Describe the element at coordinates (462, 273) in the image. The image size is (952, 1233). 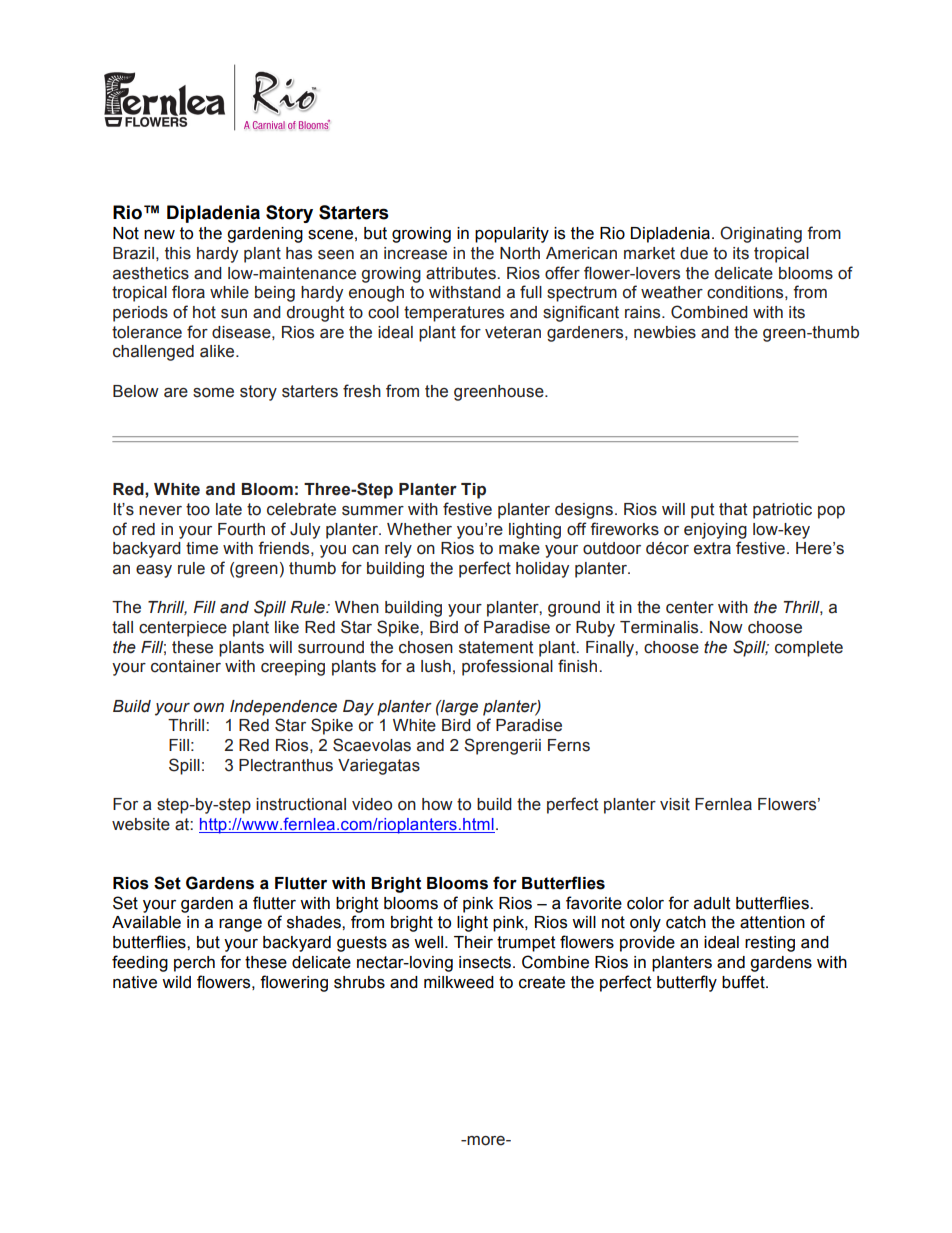
I see `attributes` at that location.
